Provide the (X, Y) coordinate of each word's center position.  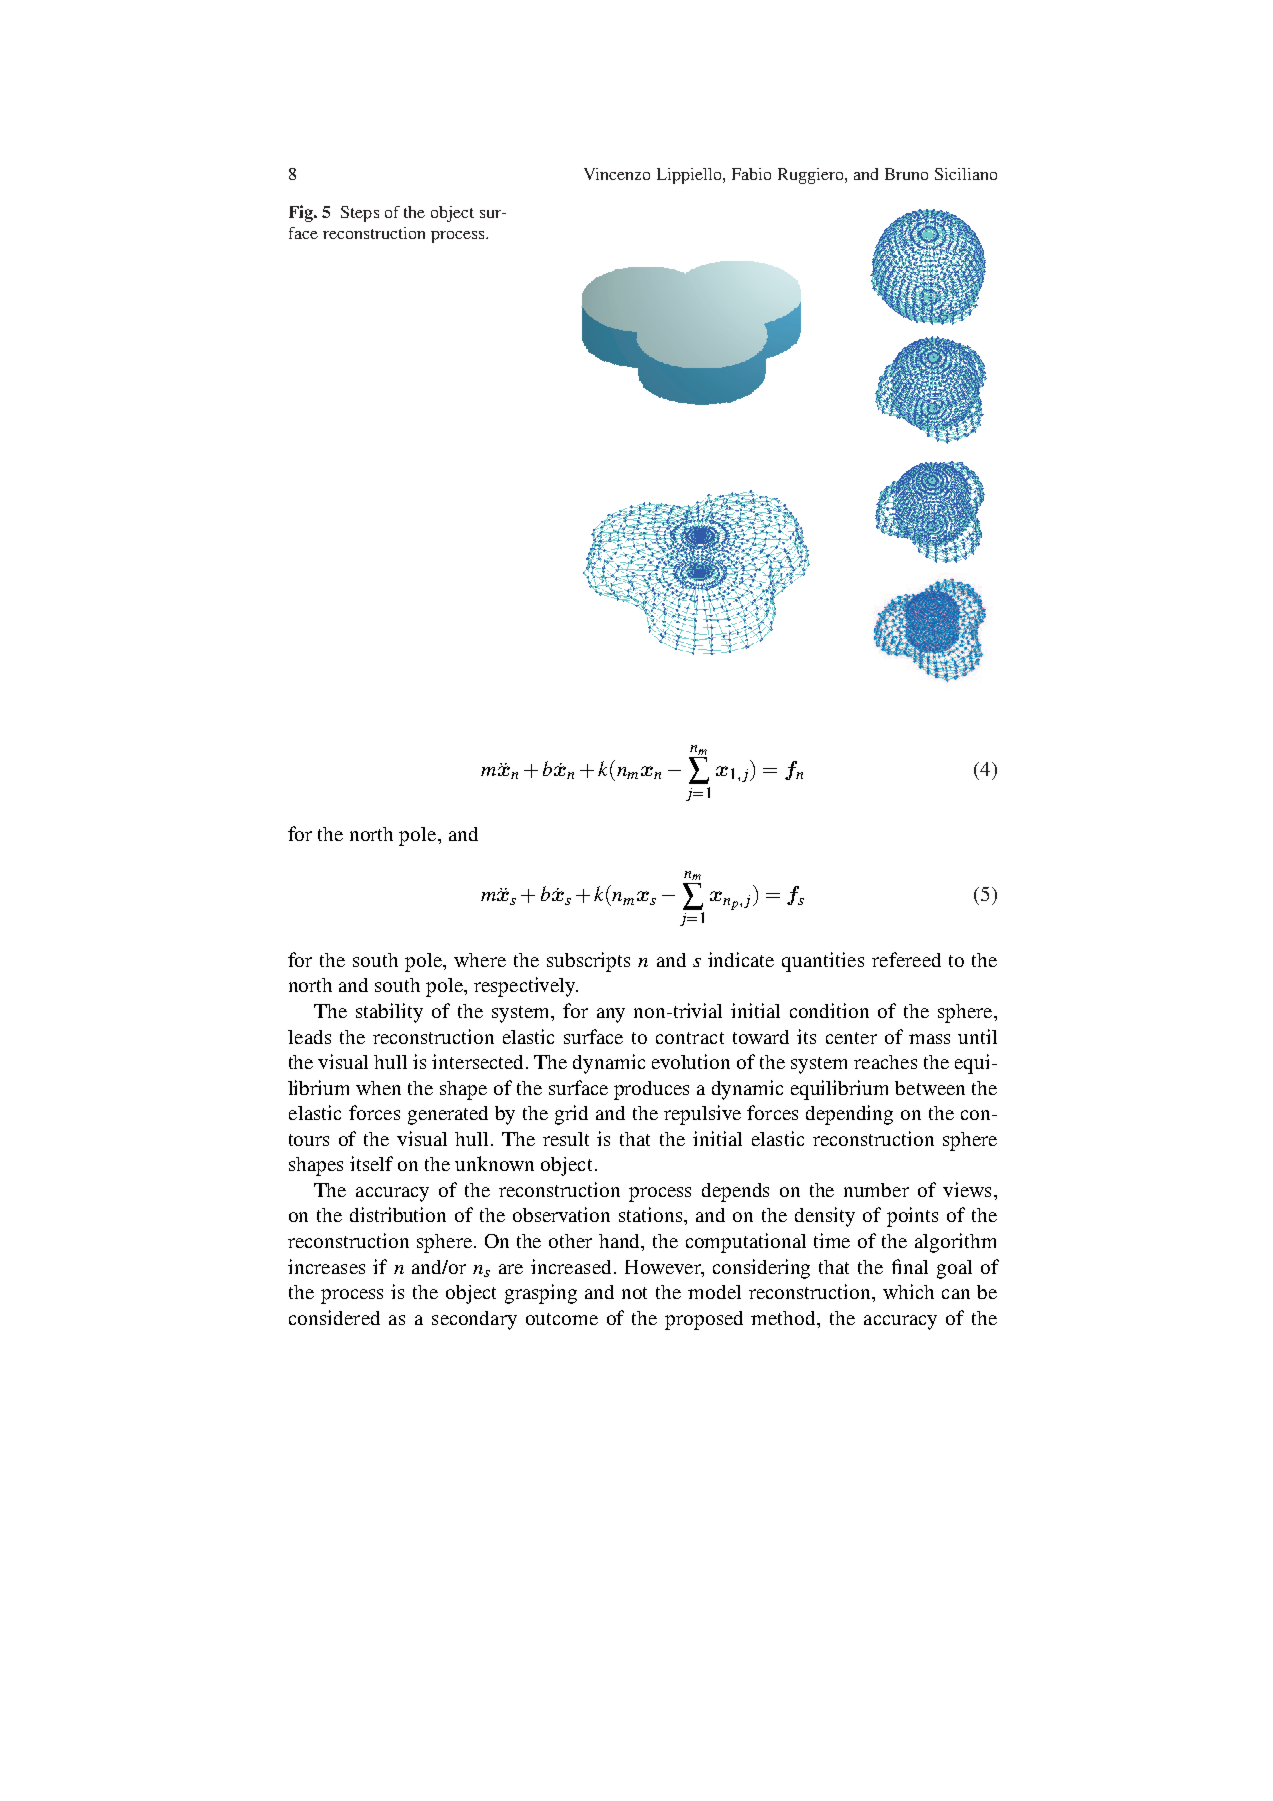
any (611, 1015)
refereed (906, 959)
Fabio (751, 174)
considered (334, 1317)
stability (389, 1013)
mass (929, 1039)
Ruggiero (812, 176)
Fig (302, 213)
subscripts (588, 962)
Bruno (906, 174)
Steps (360, 214)
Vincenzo (617, 174)
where (480, 960)
